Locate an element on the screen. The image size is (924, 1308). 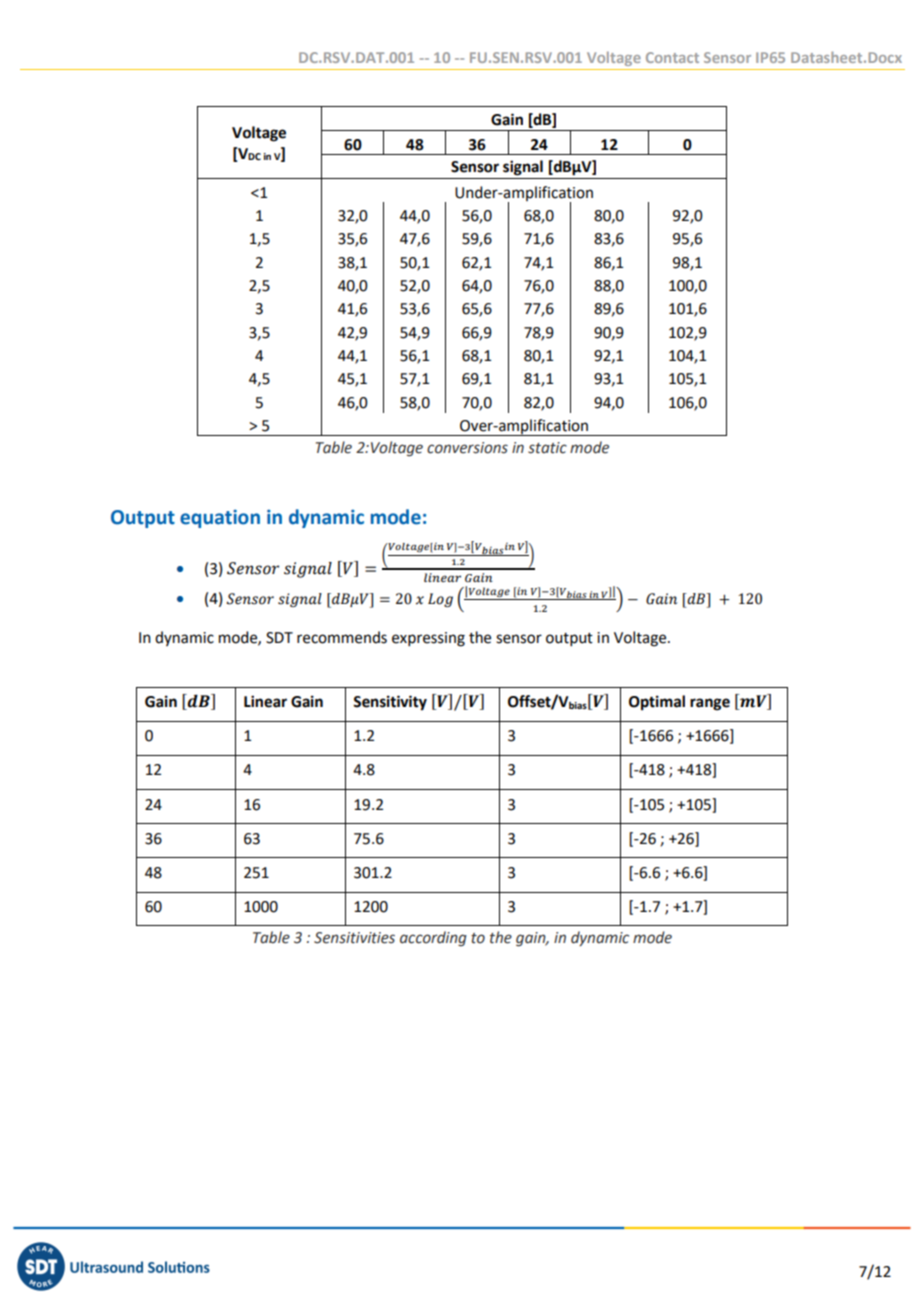
static is located at coordinates (547, 448).
